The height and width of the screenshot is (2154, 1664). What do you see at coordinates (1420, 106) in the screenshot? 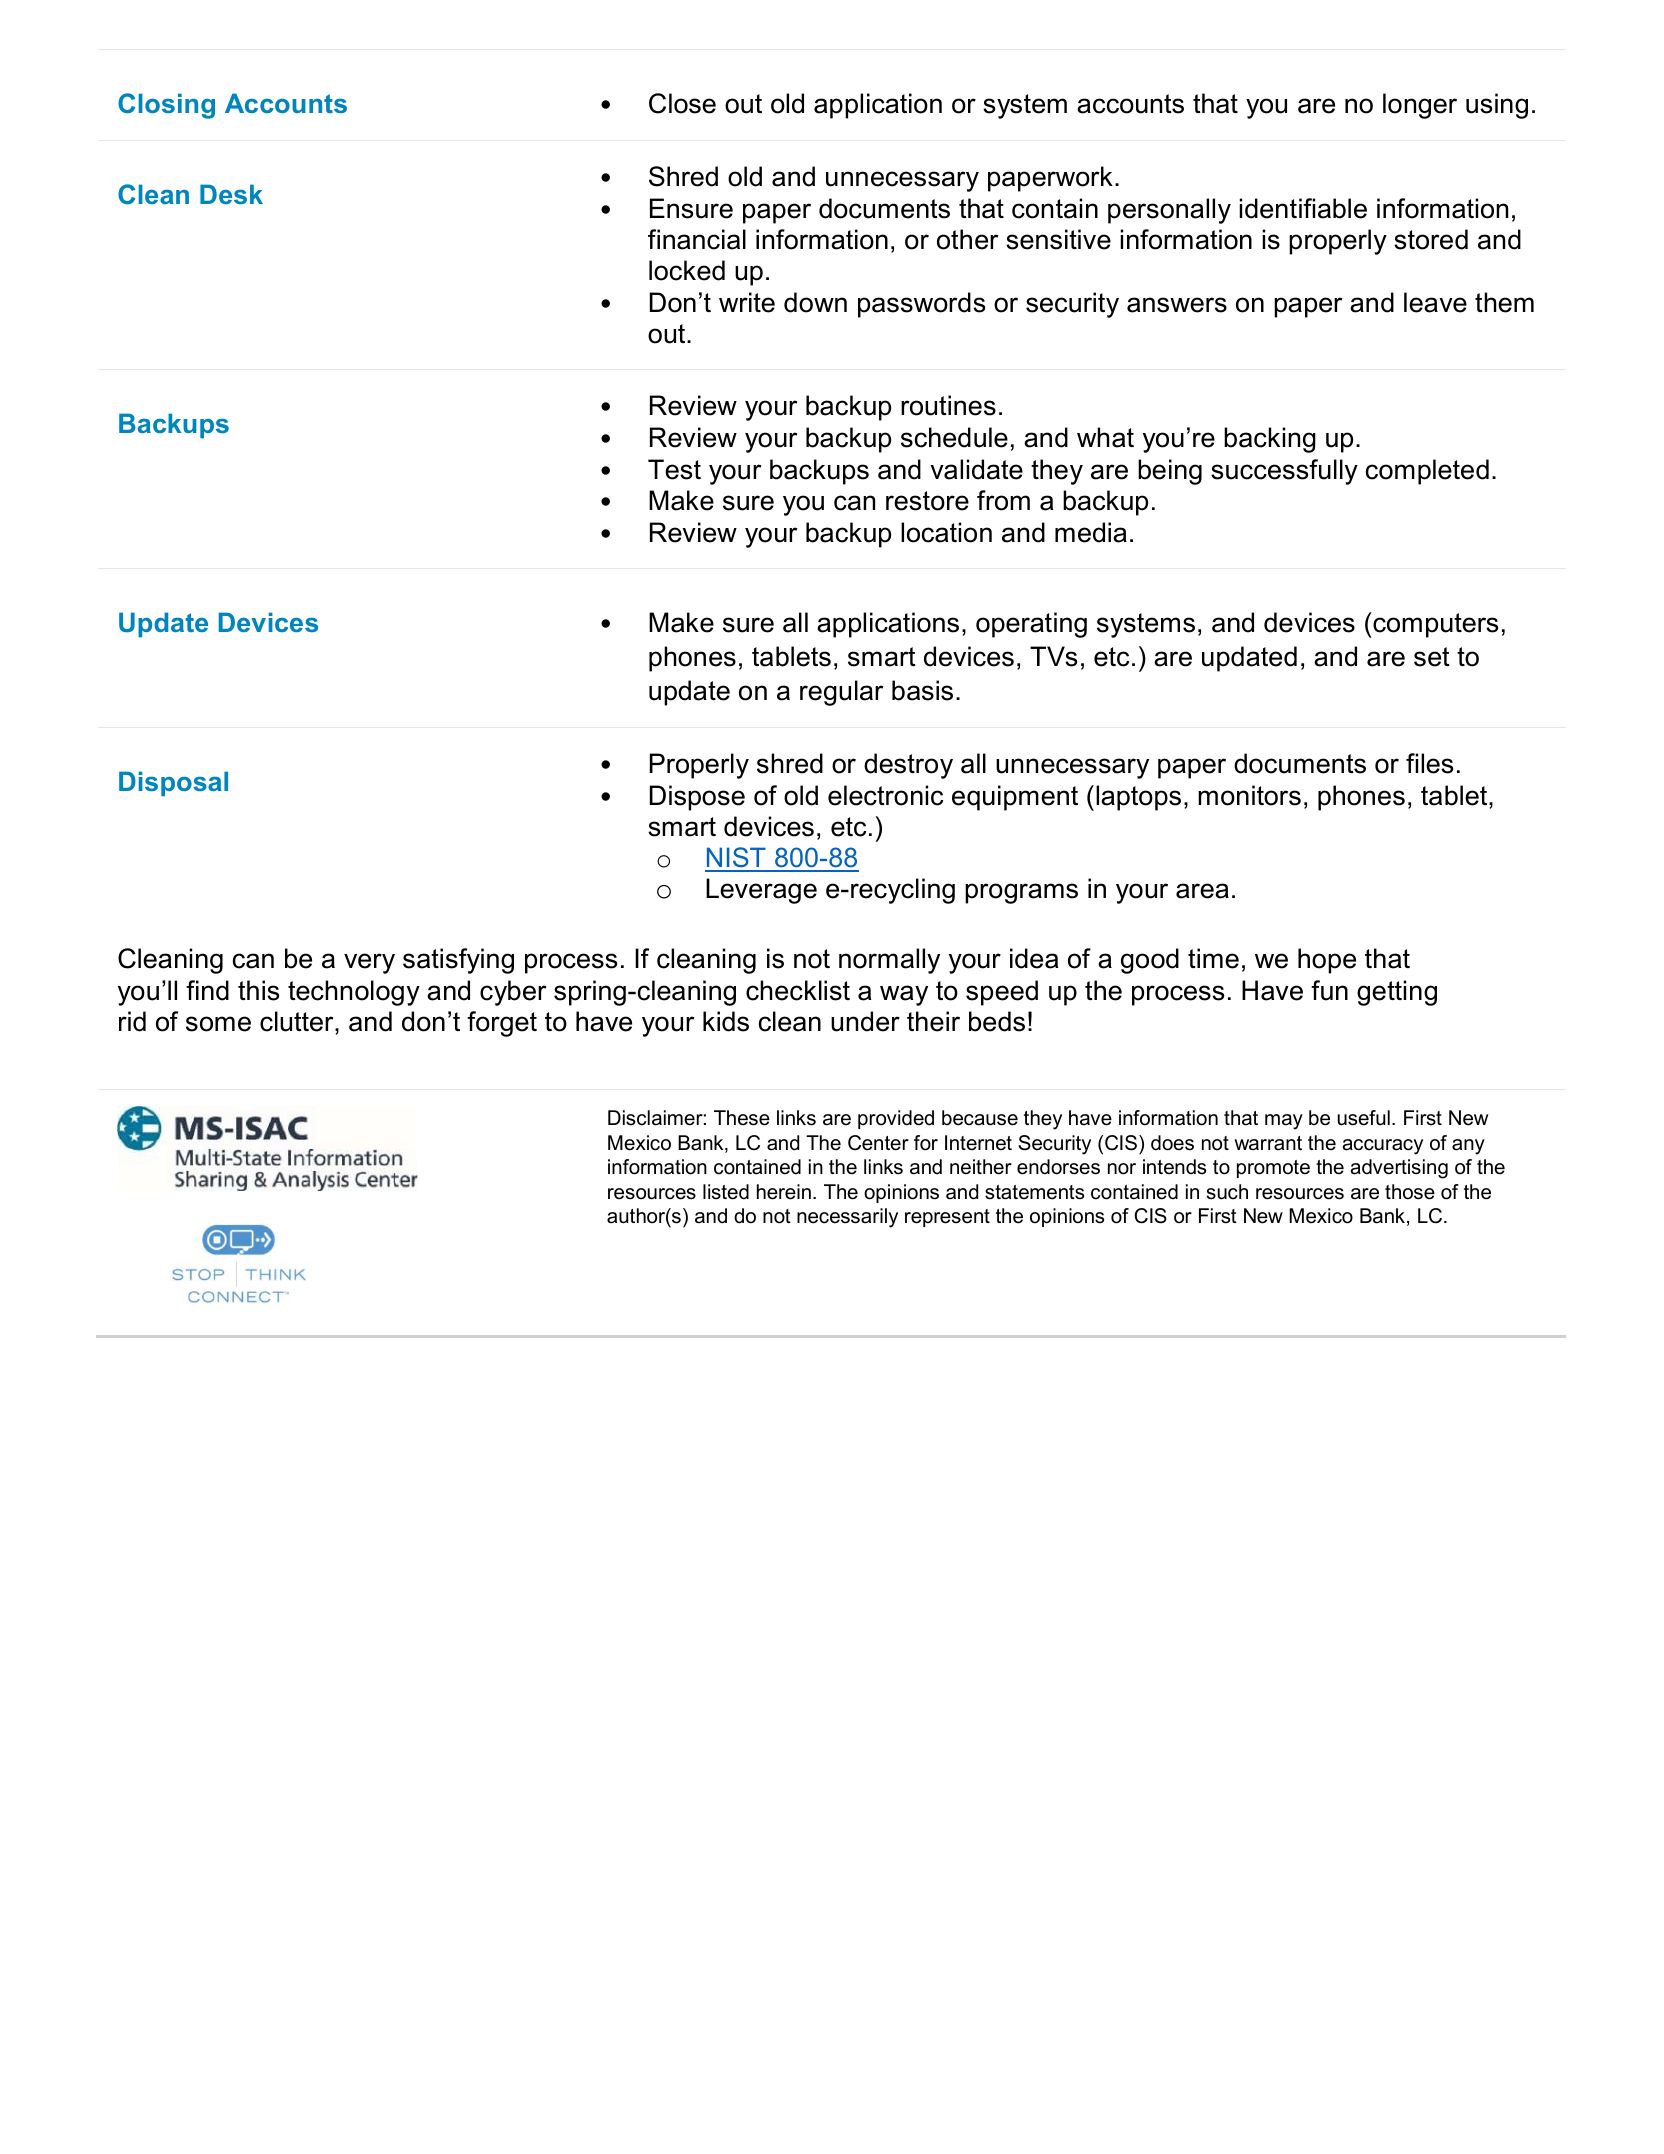
I see `longer` at bounding box center [1420, 106].
